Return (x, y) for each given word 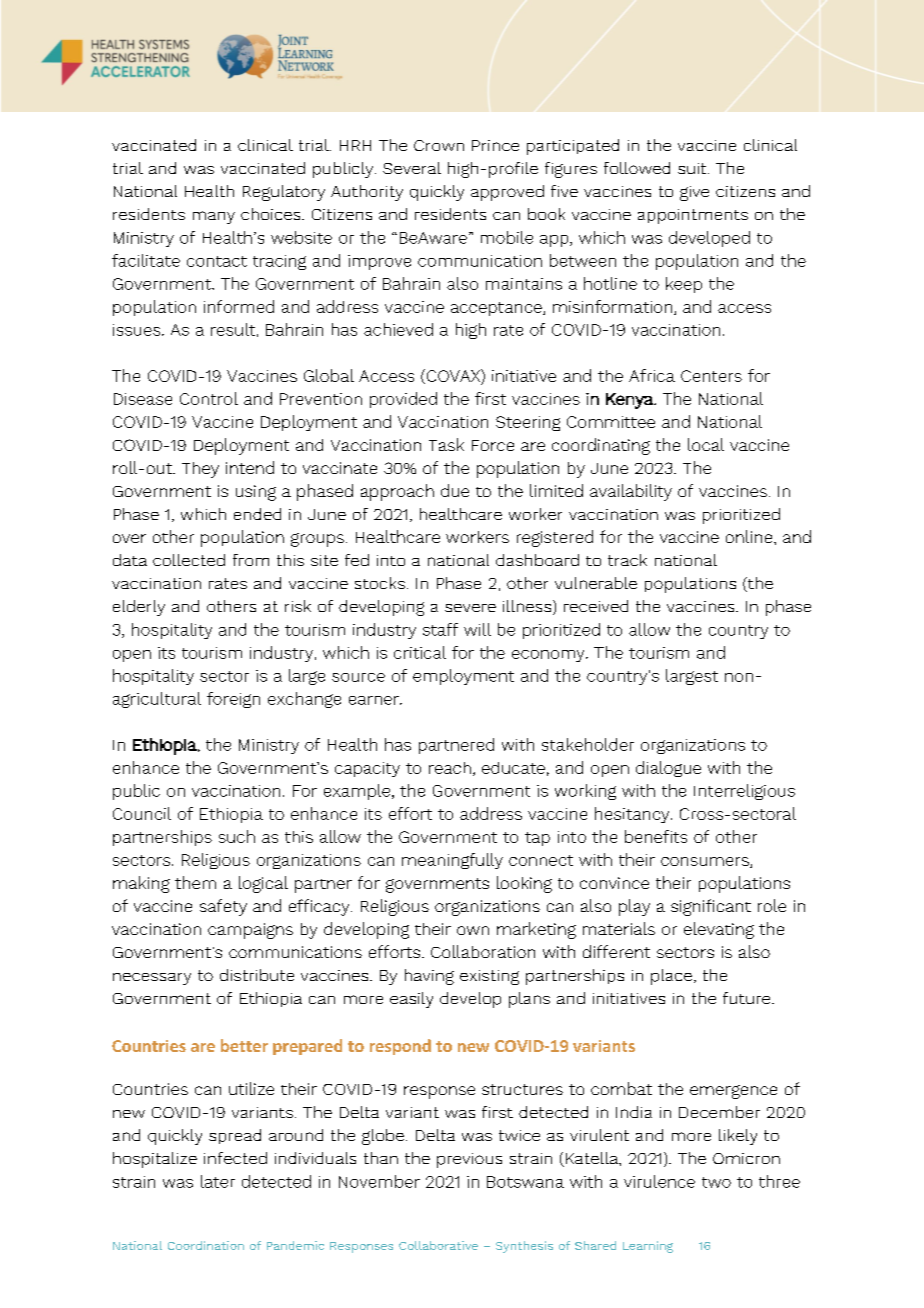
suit (693, 168)
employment (463, 677)
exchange (304, 700)
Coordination (206, 1245)
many (214, 217)
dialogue (668, 769)
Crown (439, 145)
